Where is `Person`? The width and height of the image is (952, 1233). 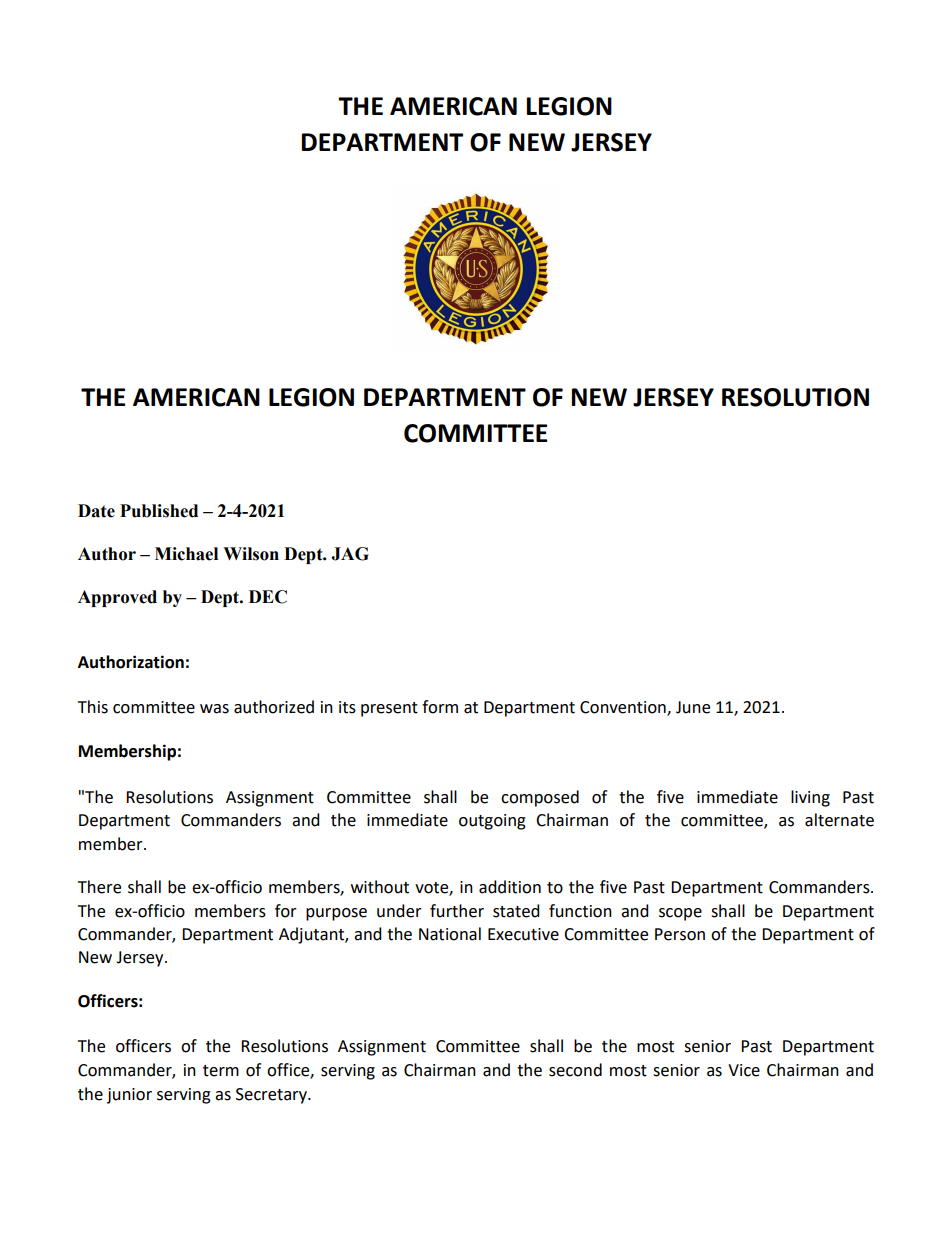 Person is located at coordinates (680, 934).
